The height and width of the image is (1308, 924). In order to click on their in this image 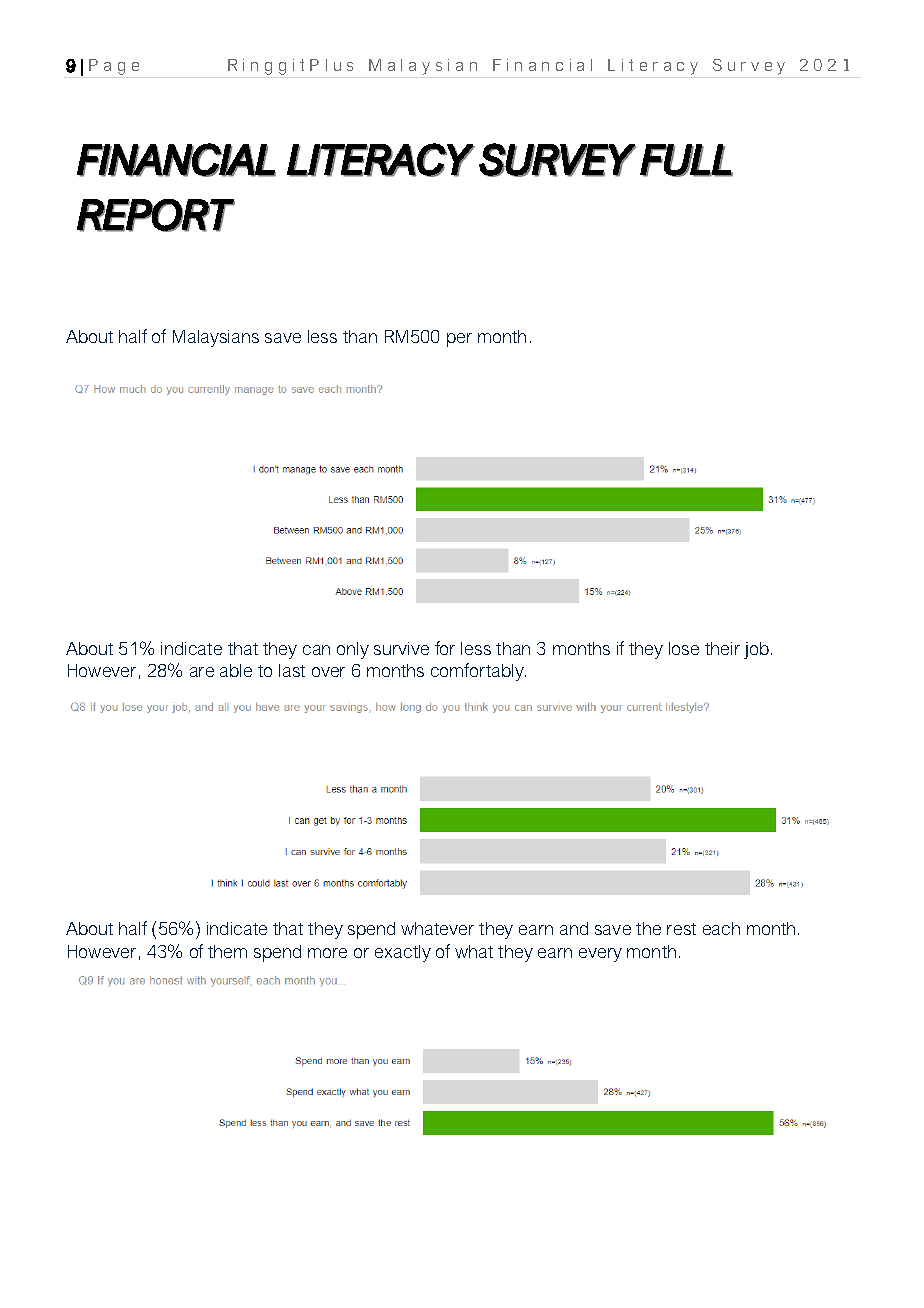, I will do `click(722, 648)`.
